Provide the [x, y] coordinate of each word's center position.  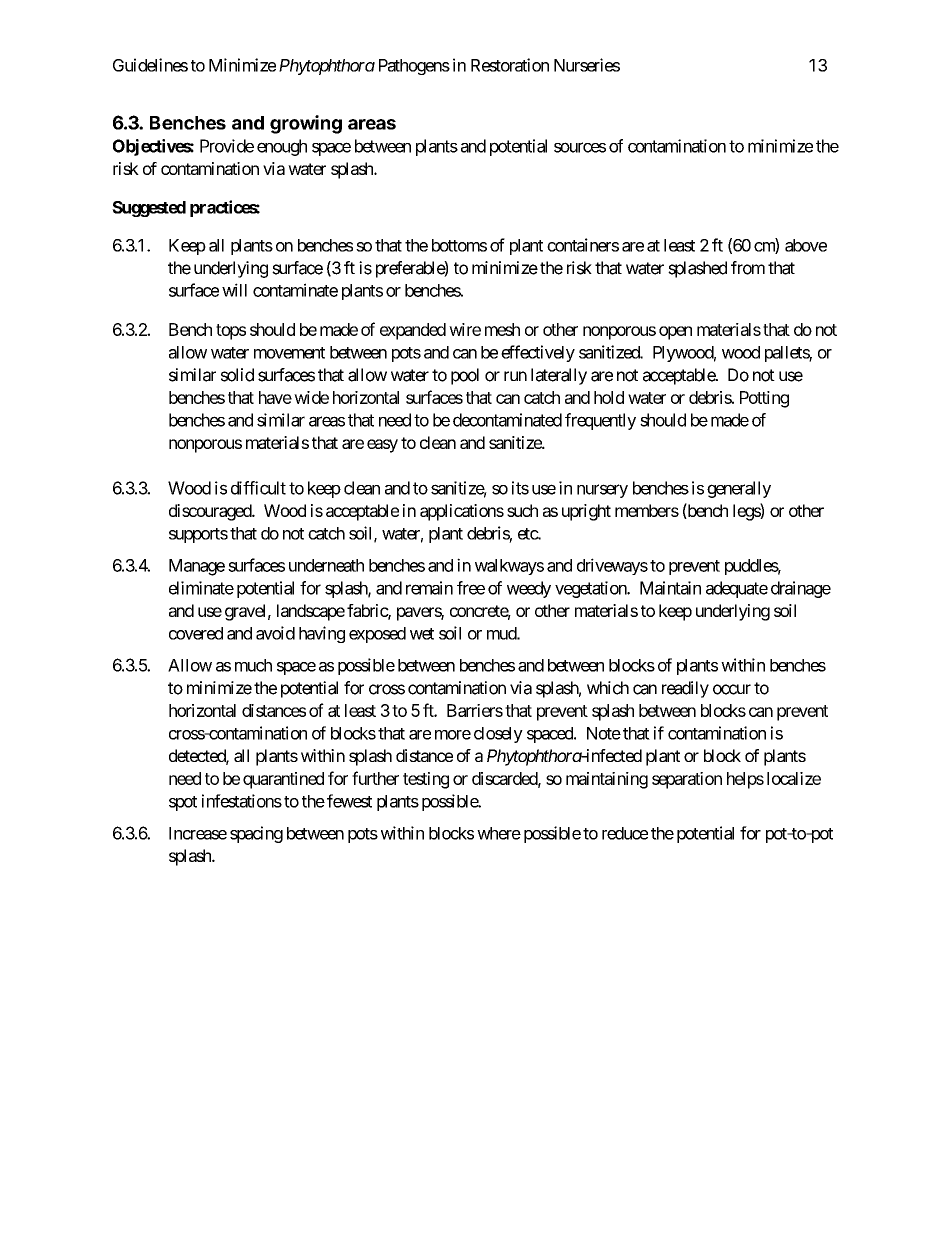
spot [183, 803]
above [806, 245]
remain [429, 588]
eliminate [201, 588]
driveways [612, 566]
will [234, 290]
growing [306, 124]
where [499, 833]
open [675, 333]
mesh [502, 329]
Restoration [510, 65]
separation [687, 780]
